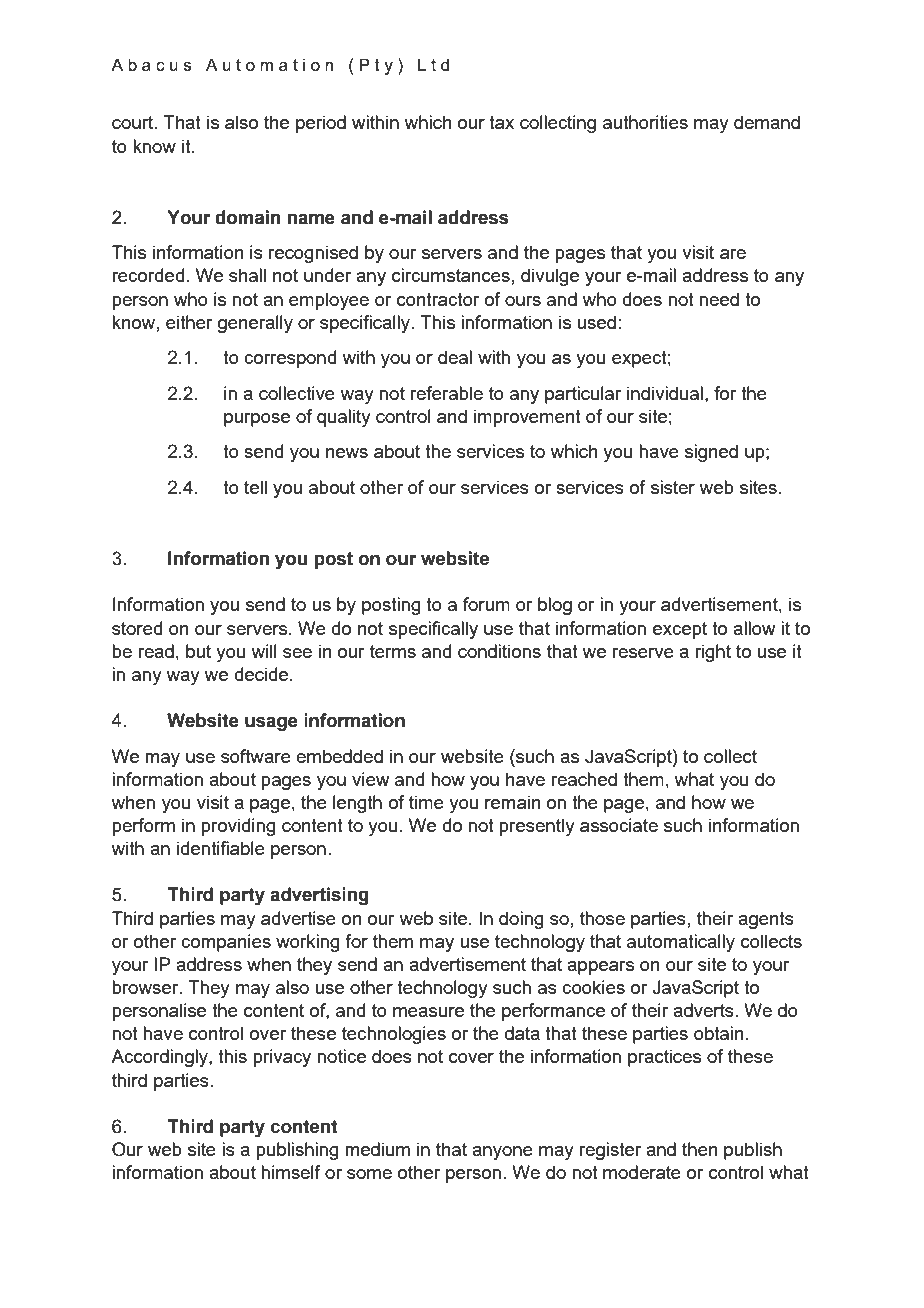 Image resolution: width=924 pixels, height=1308 pixels. What do you see at coordinates (499, 651) in the screenshot?
I see `conditions` at bounding box center [499, 651].
